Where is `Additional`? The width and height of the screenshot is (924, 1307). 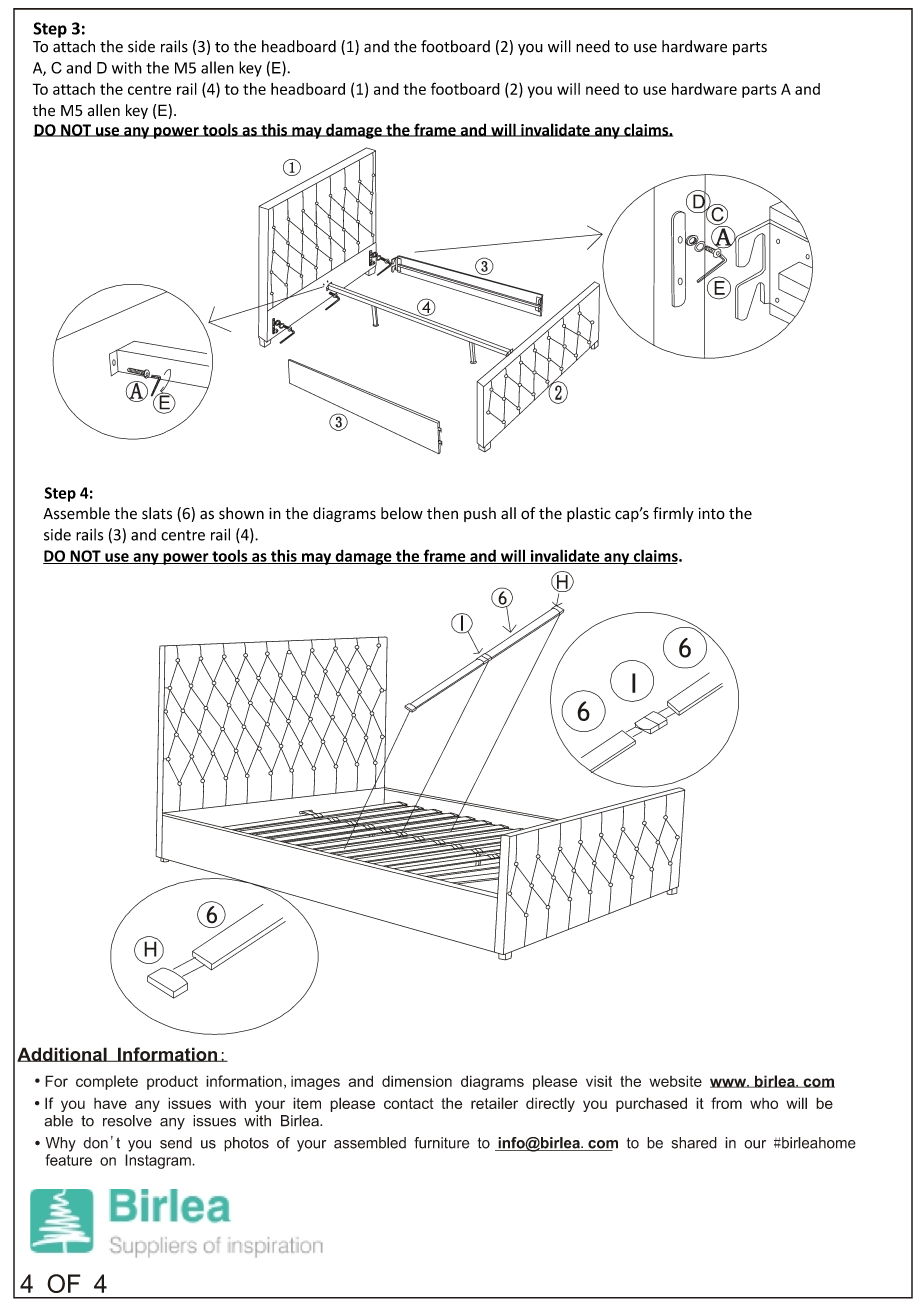
Additional is located at coordinates (63, 1054).
